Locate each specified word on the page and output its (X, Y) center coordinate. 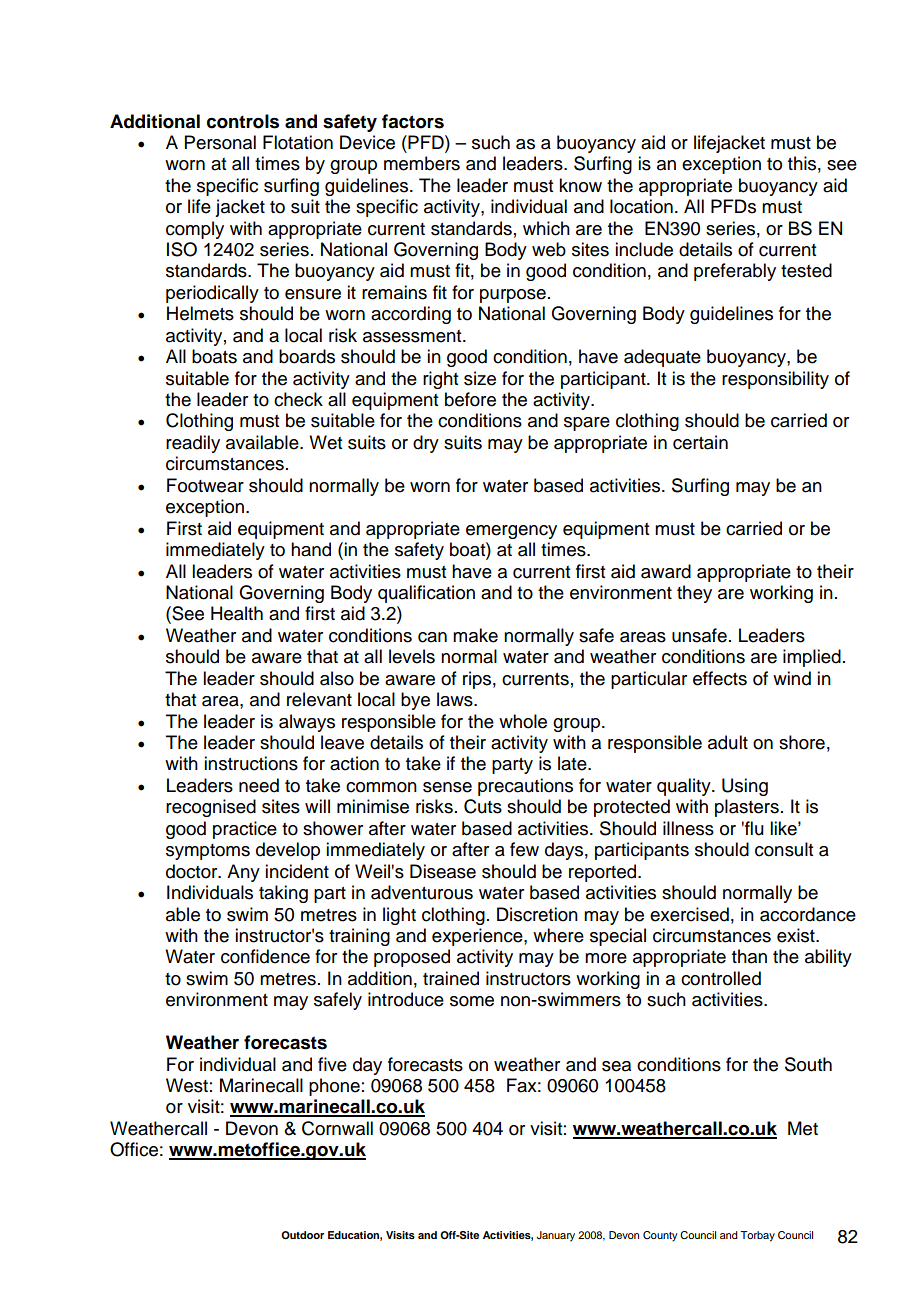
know (580, 185)
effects (720, 678)
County (660, 1236)
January (556, 1236)
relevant (319, 699)
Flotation (298, 142)
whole (523, 721)
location (641, 206)
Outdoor (302, 1235)
